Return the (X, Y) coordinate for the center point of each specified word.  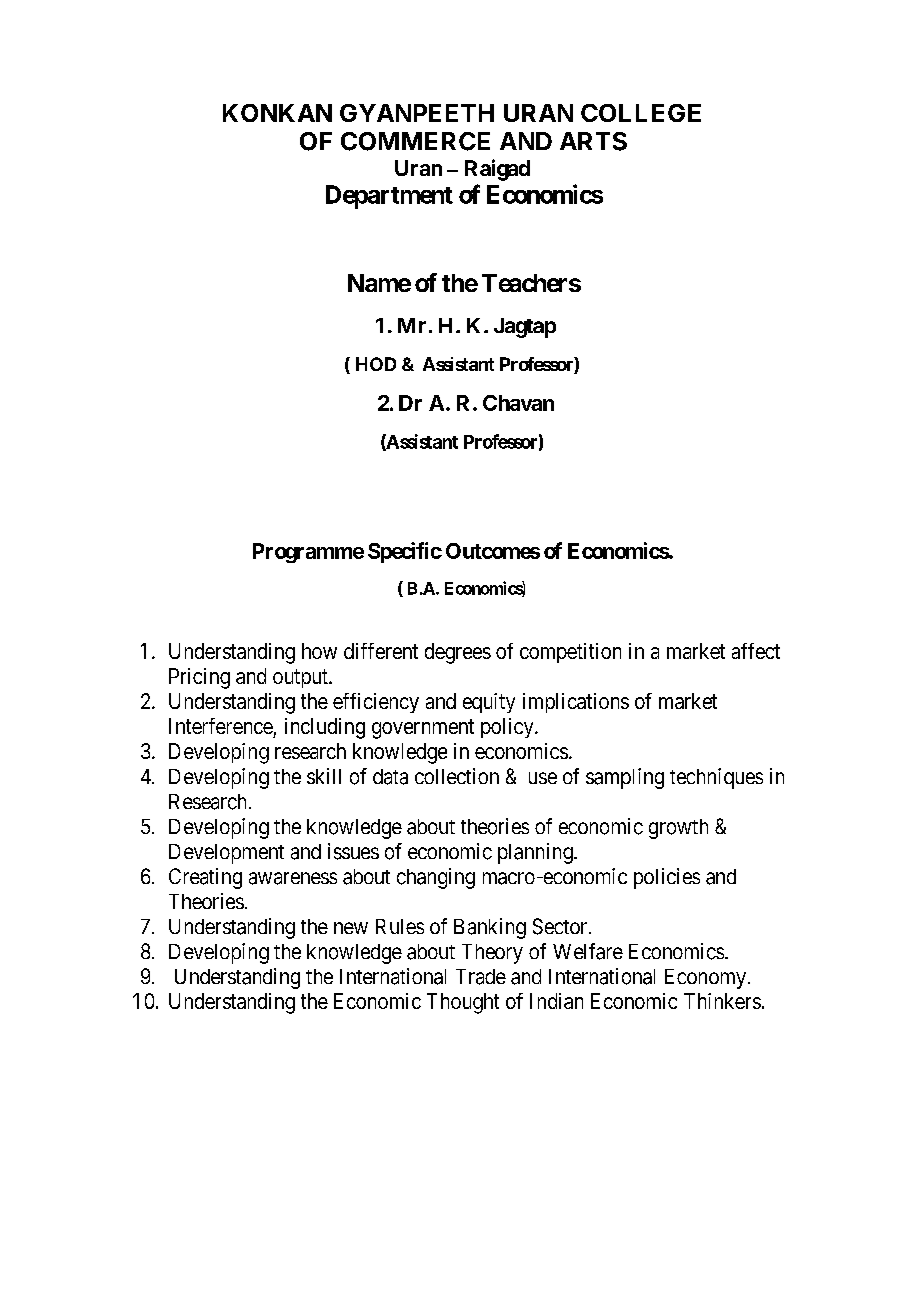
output (301, 678)
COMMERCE (415, 141)
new (351, 928)
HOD (376, 364)
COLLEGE (641, 113)
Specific (405, 552)
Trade (481, 977)
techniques (716, 778)
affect (756, 651)
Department (389, 197)
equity (489, 703)
